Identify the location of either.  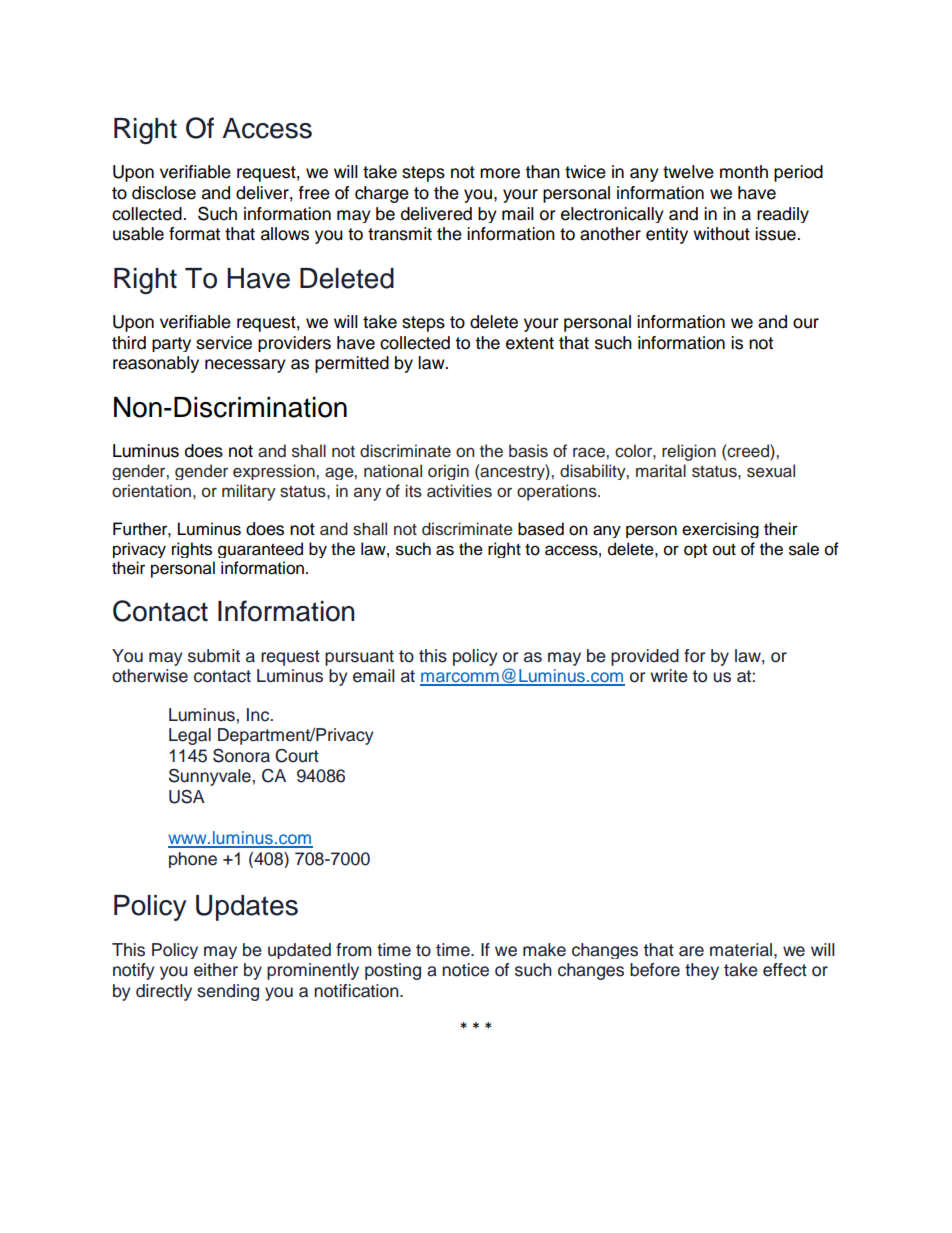
(216, 970).
